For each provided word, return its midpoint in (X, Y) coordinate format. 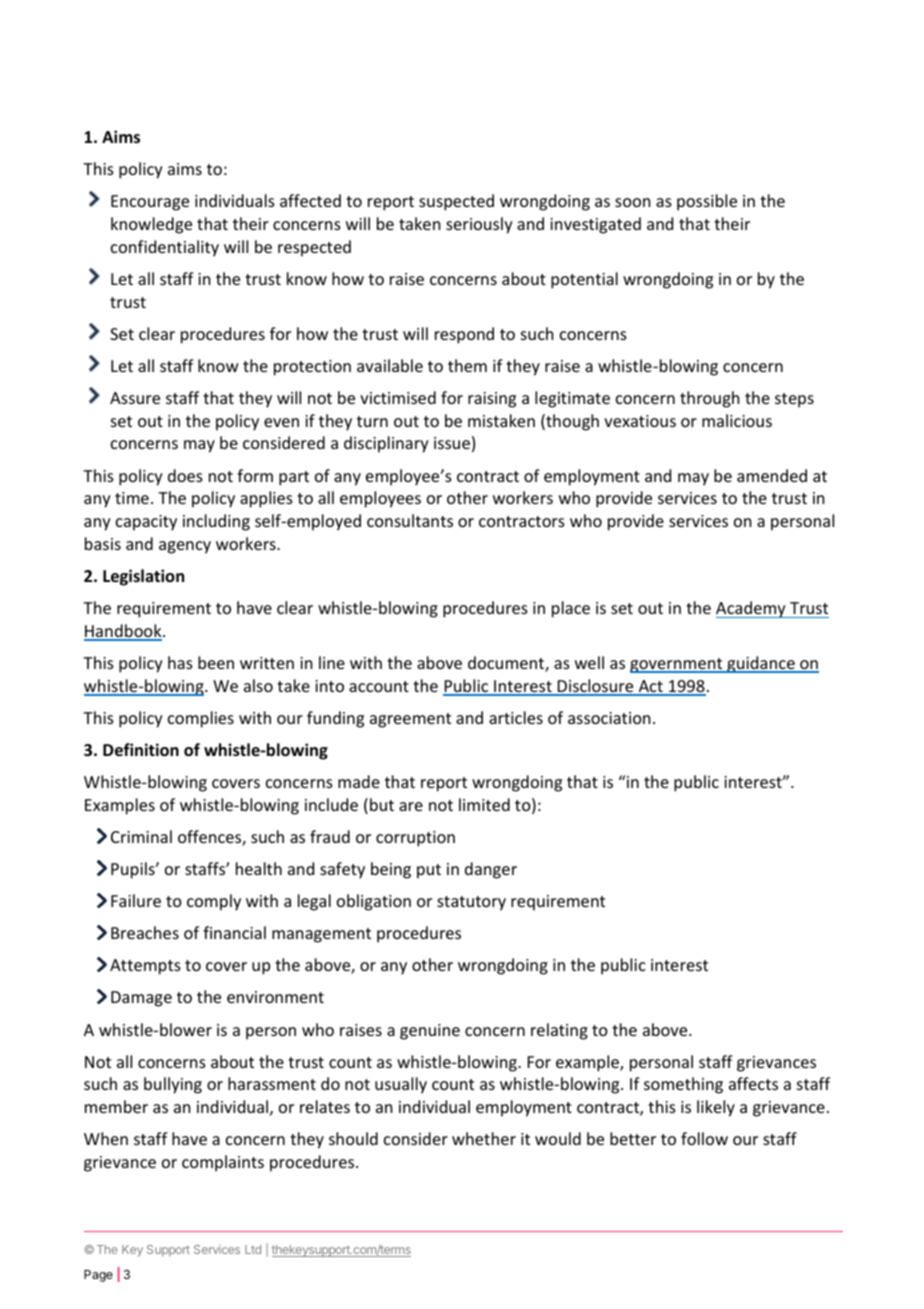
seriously (479, 225)
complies (201, 719)
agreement (410, 720)
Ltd (253, 1249)
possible (707, 202)
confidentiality (165, 248)
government (677, 665)
